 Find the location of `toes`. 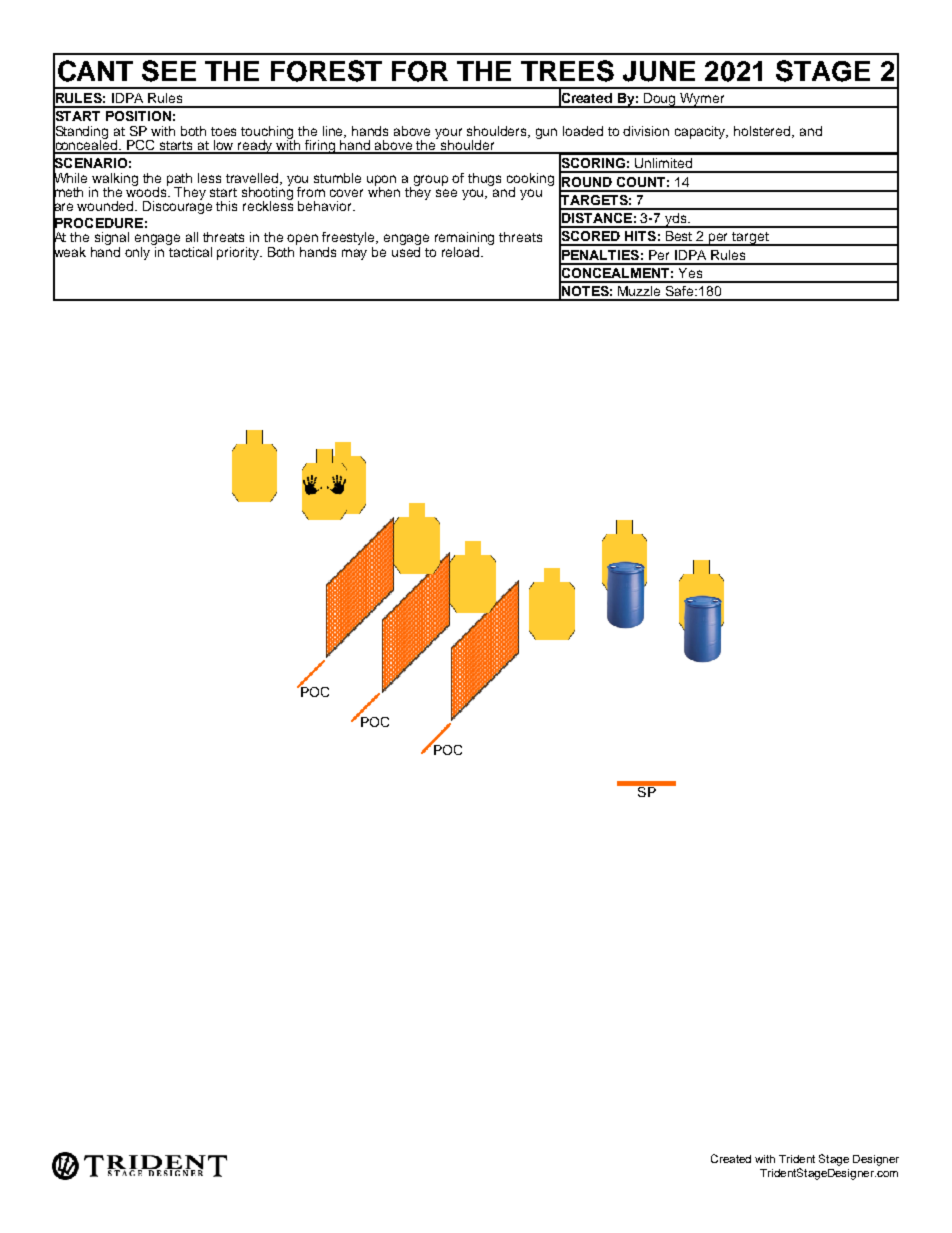

toes is located at coordinates (223, 131).
